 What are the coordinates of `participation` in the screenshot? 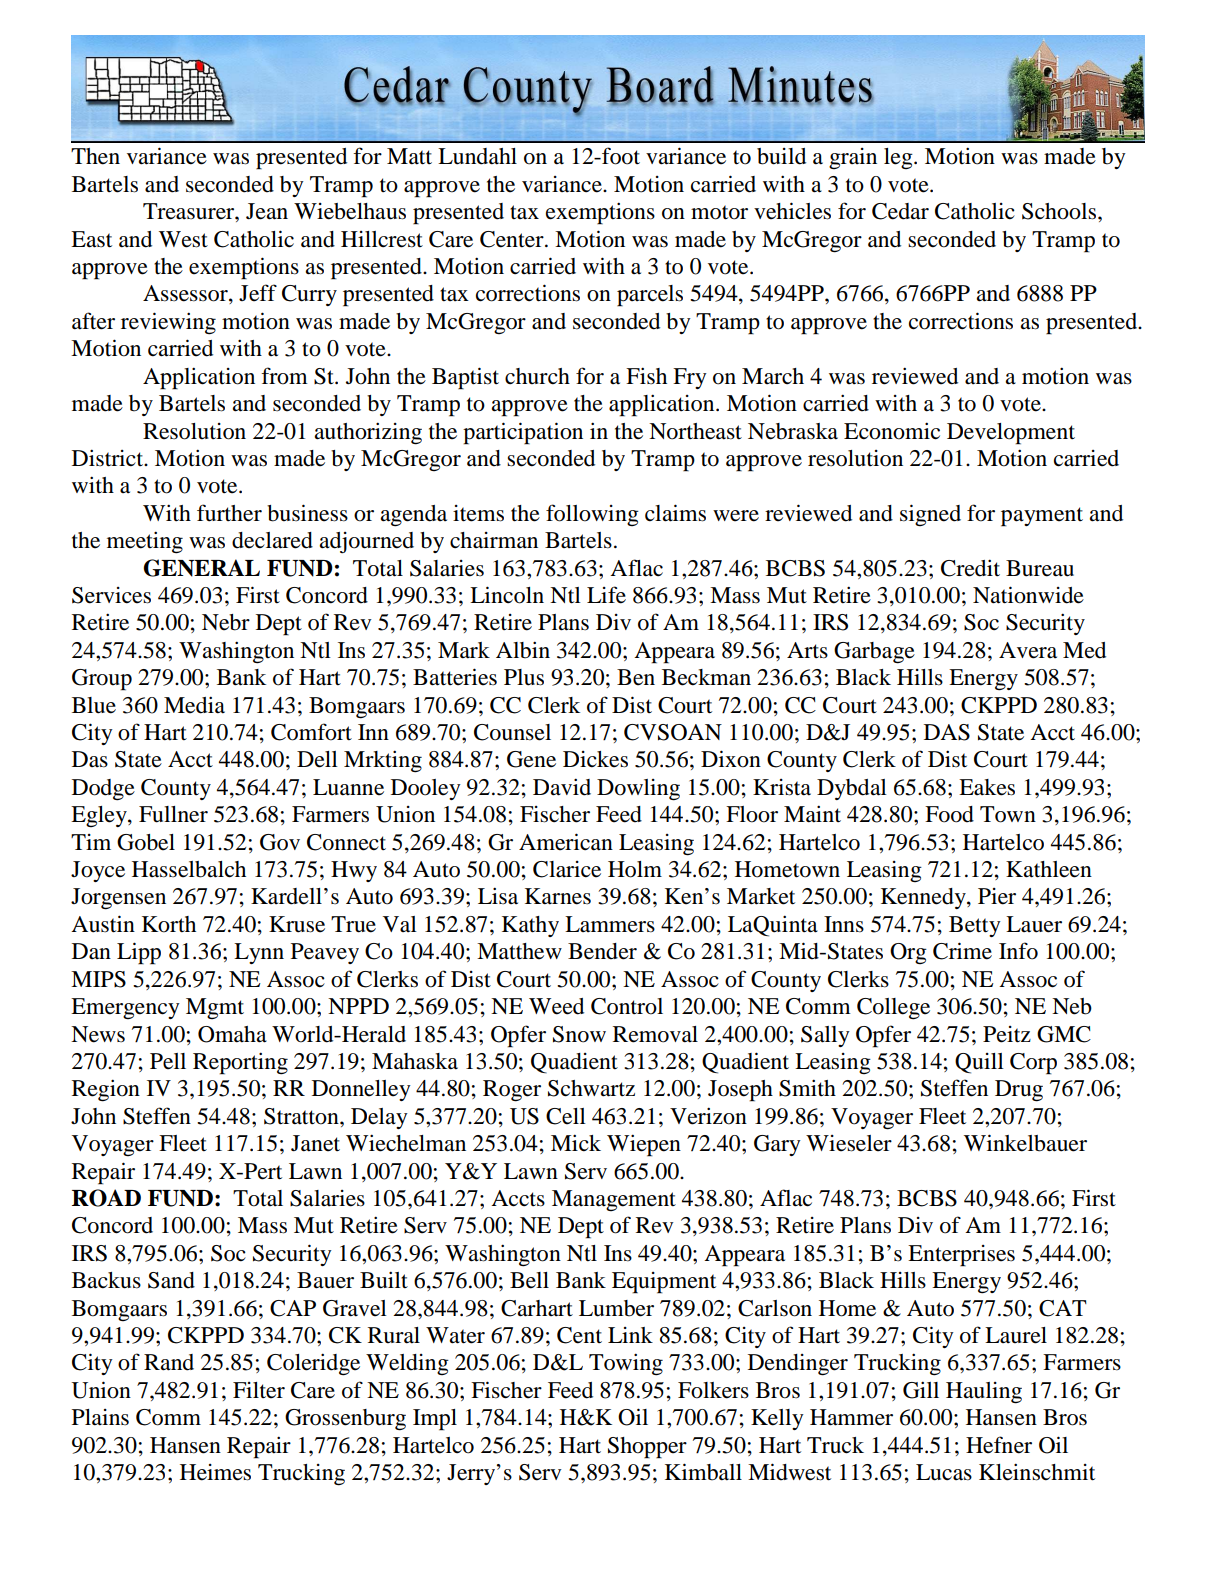 It's located at (523, 433).
